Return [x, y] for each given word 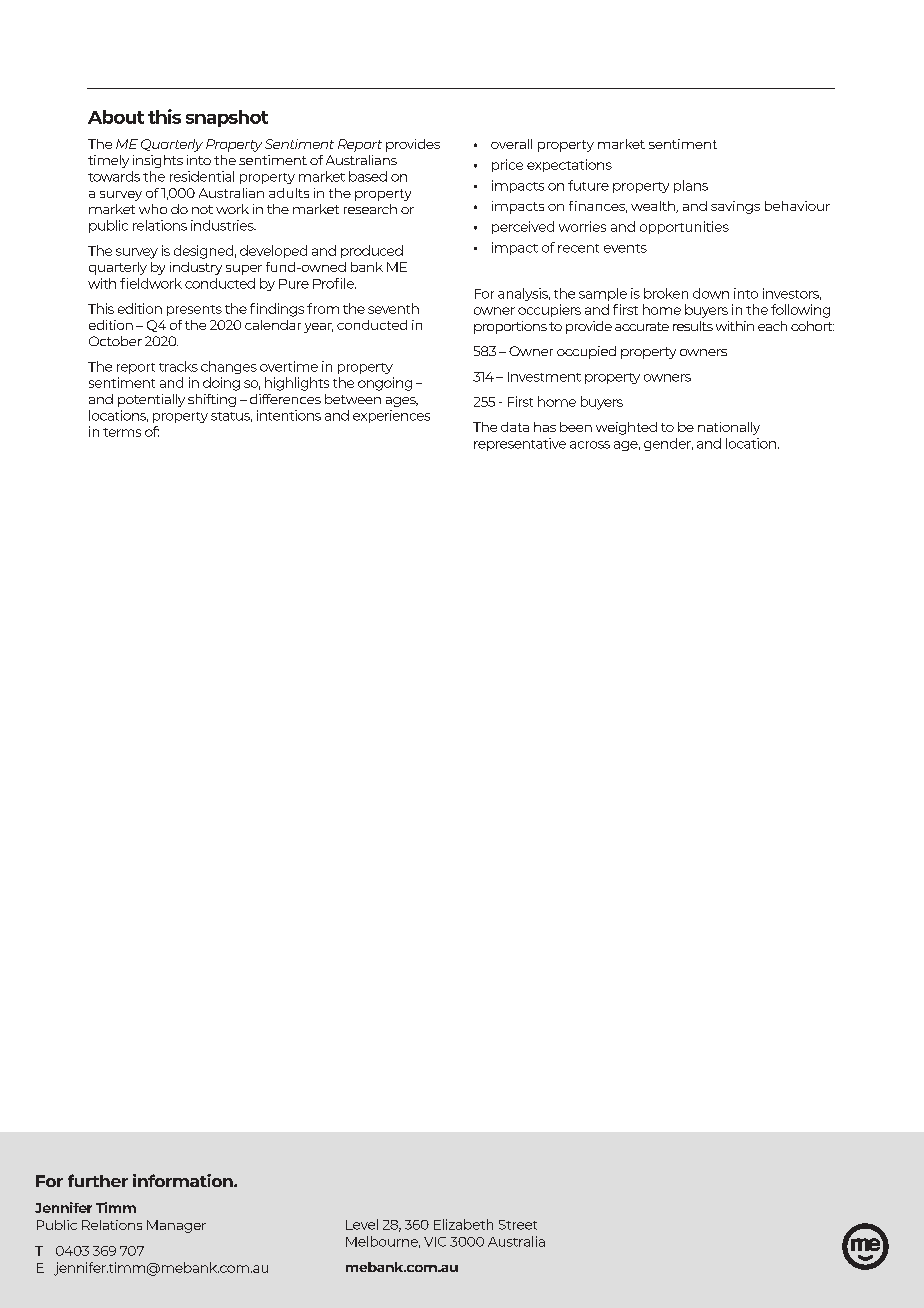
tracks [178, 366]
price [507, 165]
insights [158, 161]
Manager [176, 1226]
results [693, 326]
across [590, 445]
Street [518, 1225]
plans [691, 186]
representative [520, 444]
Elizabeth [463, 1224]
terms [122, 432]
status [231, 417]
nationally [729, 428]
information [184, 1180]
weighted [626, 428]
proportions [510, 327]
